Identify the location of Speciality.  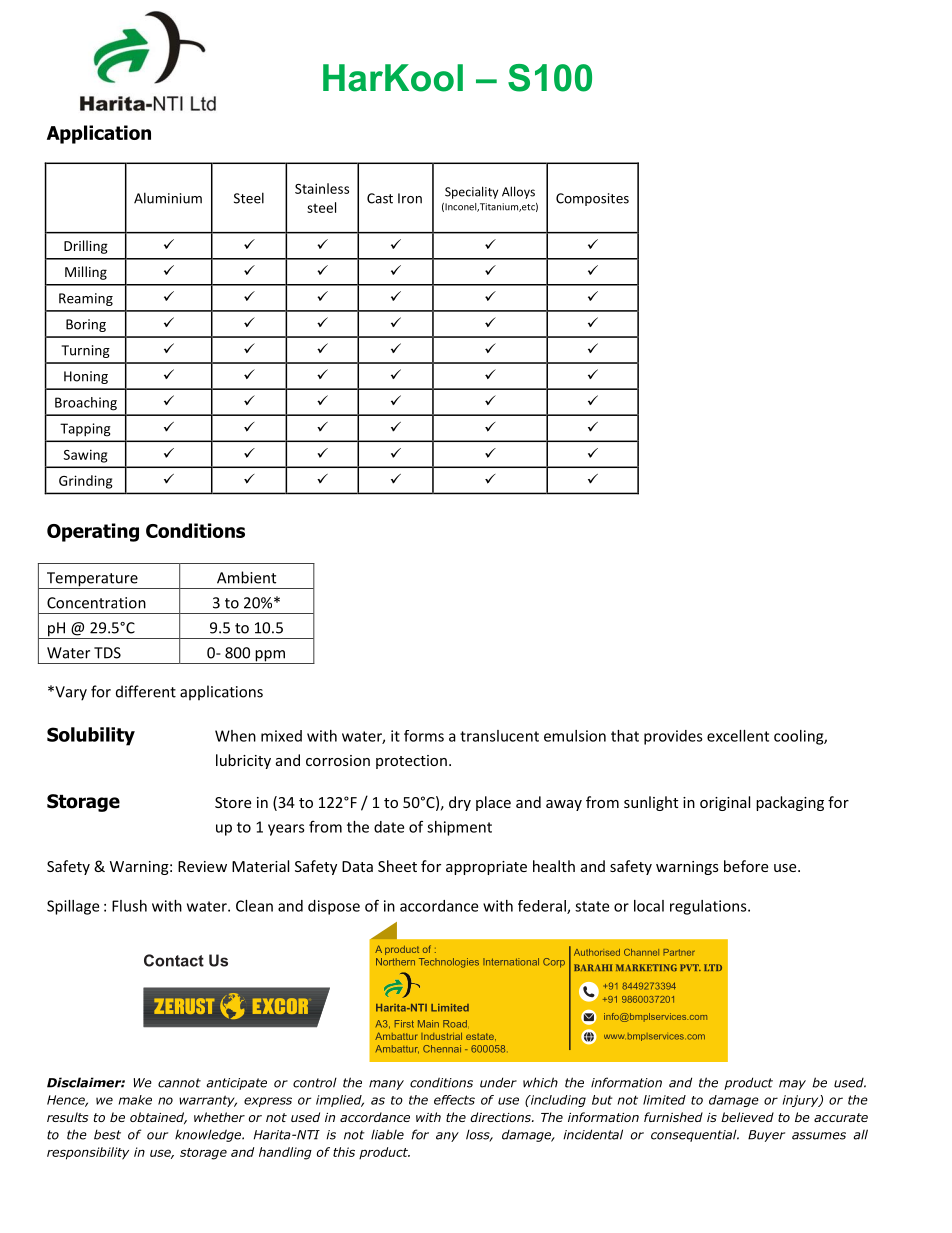
(471, 192).
